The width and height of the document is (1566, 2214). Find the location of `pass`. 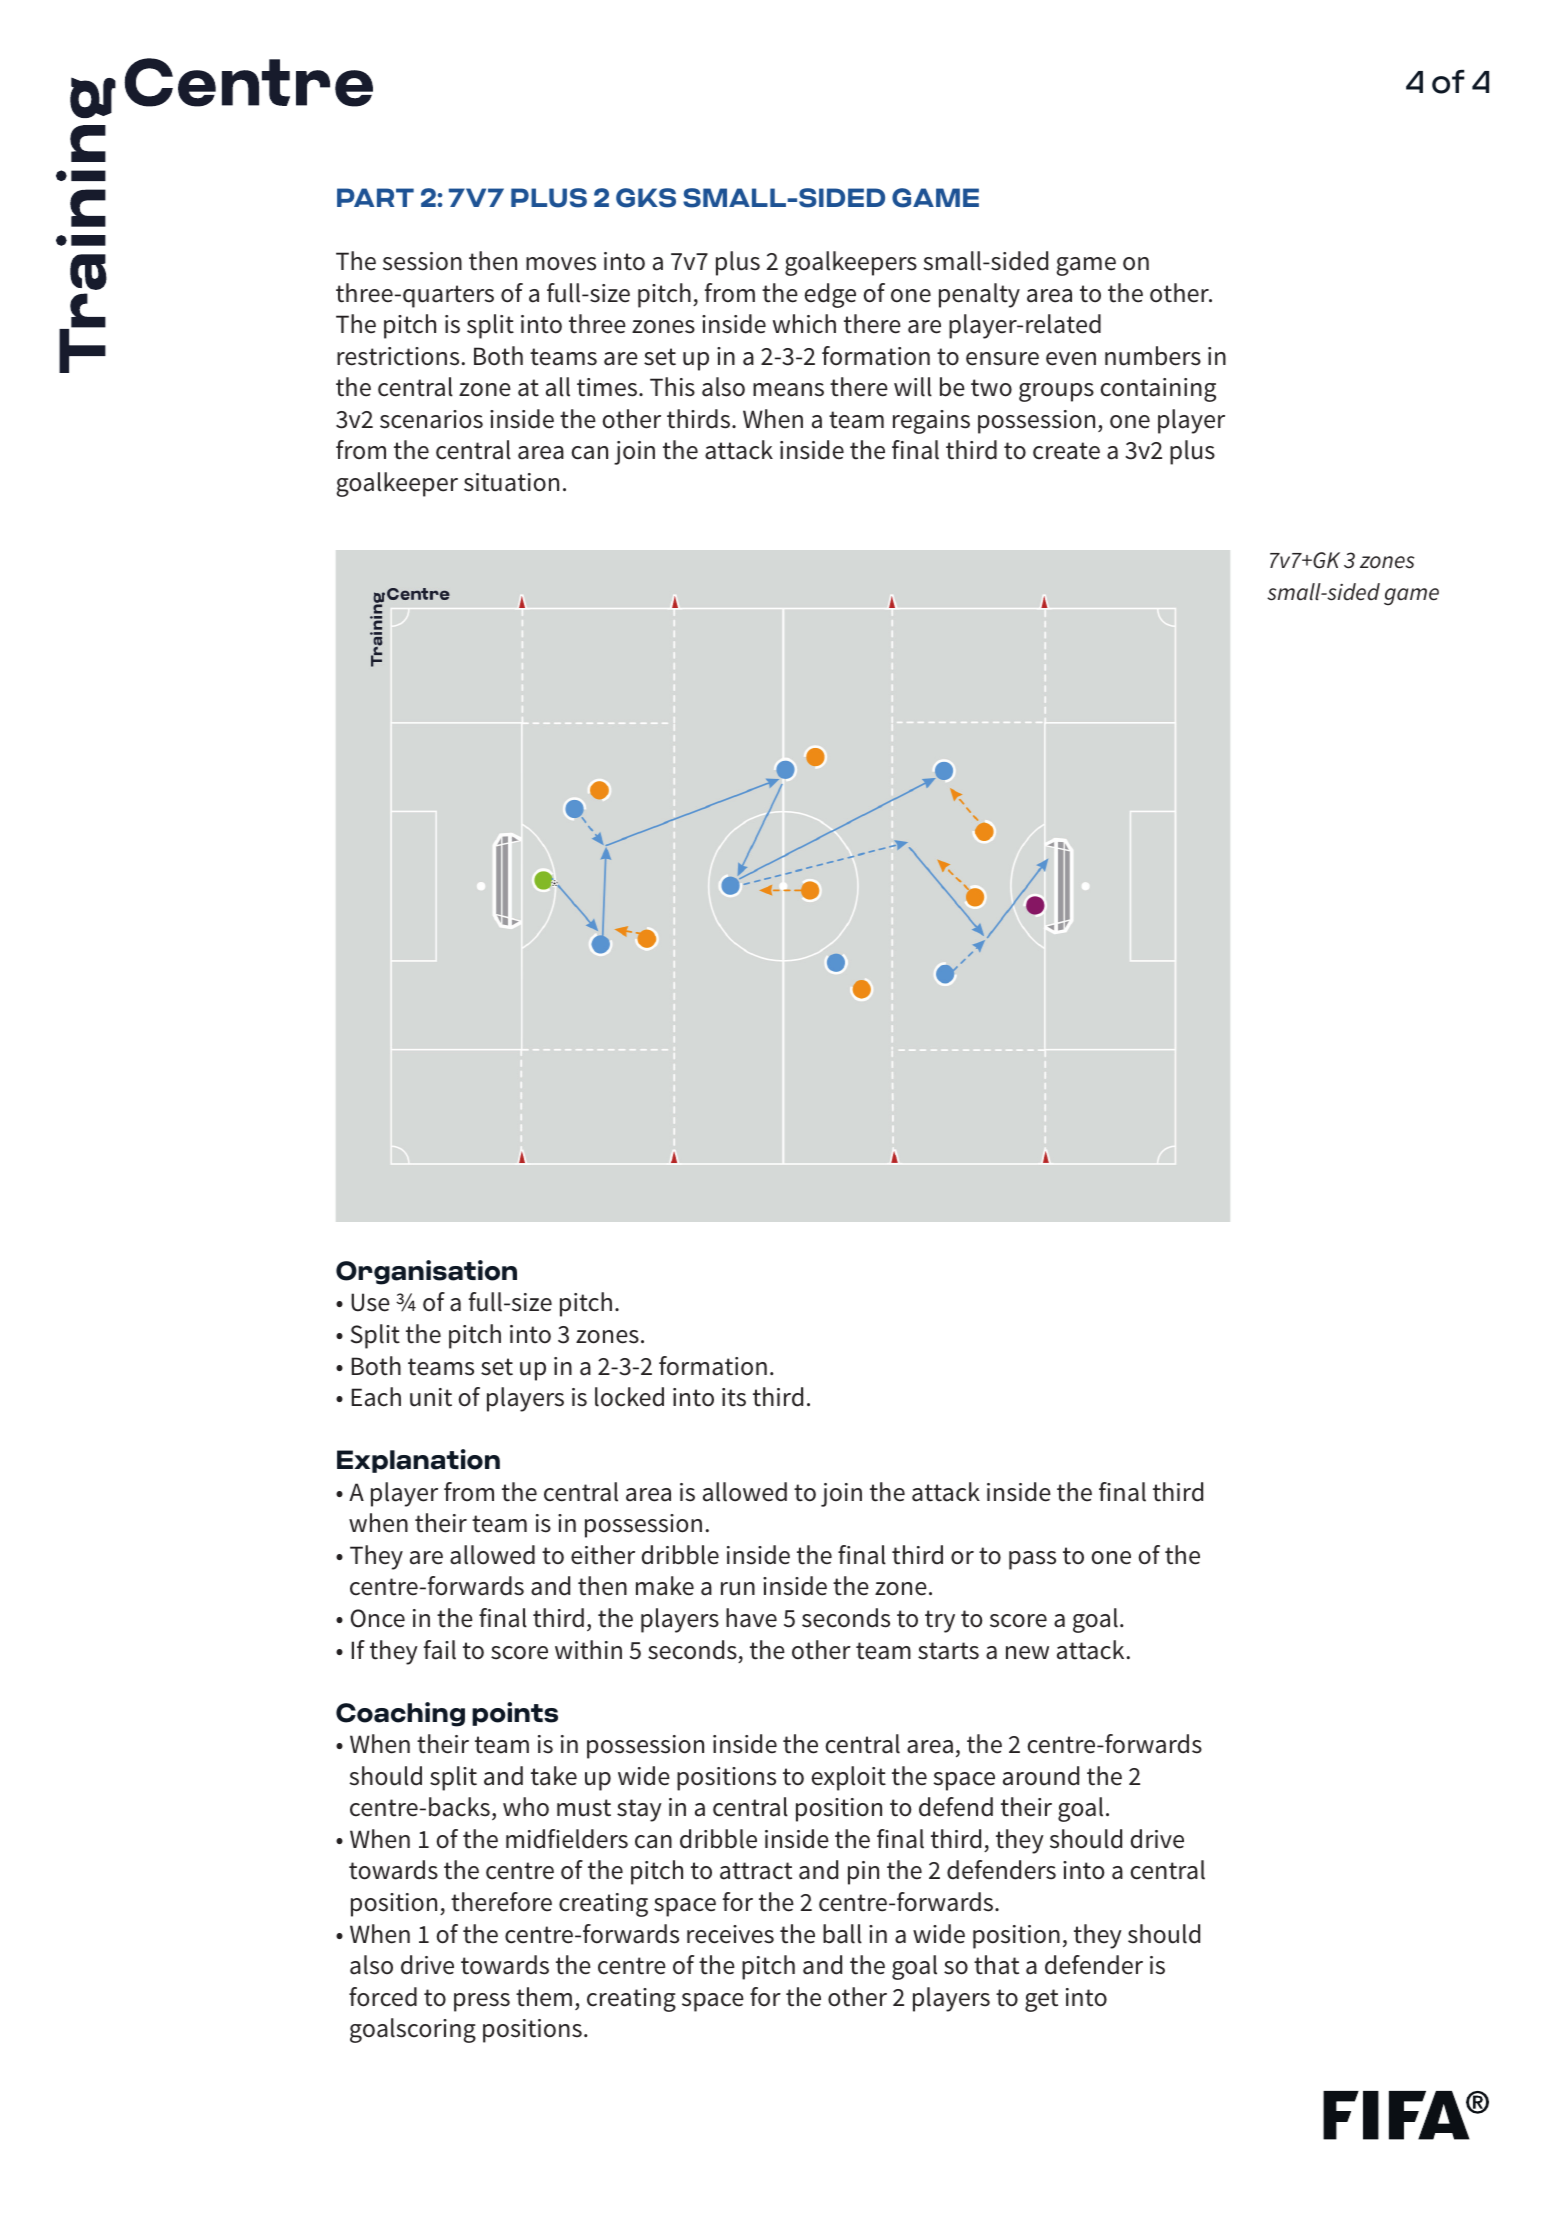

pass is located at coordinates (1032, 1560).
